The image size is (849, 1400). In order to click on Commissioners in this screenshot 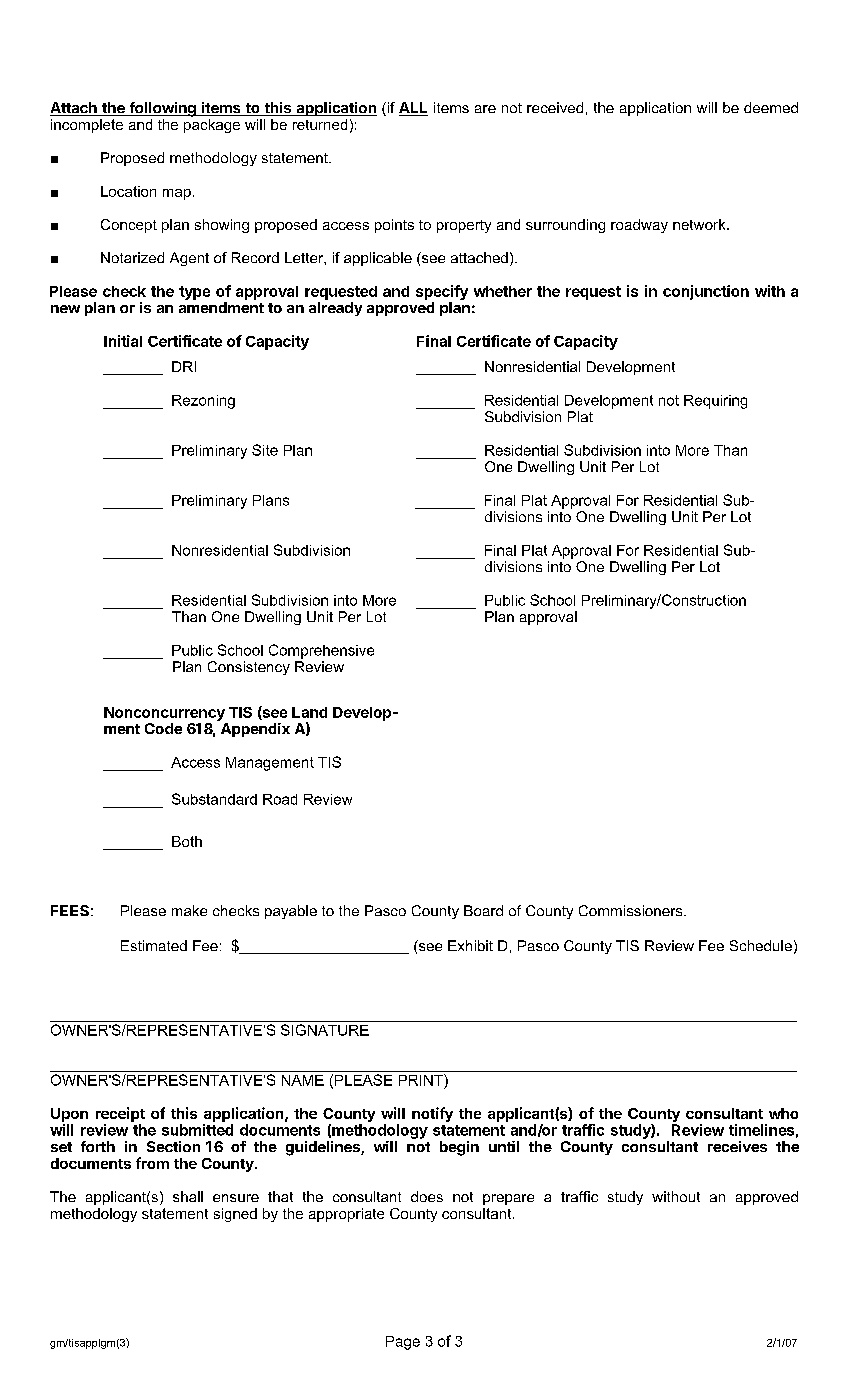, I will do `click(632, 910)`.
